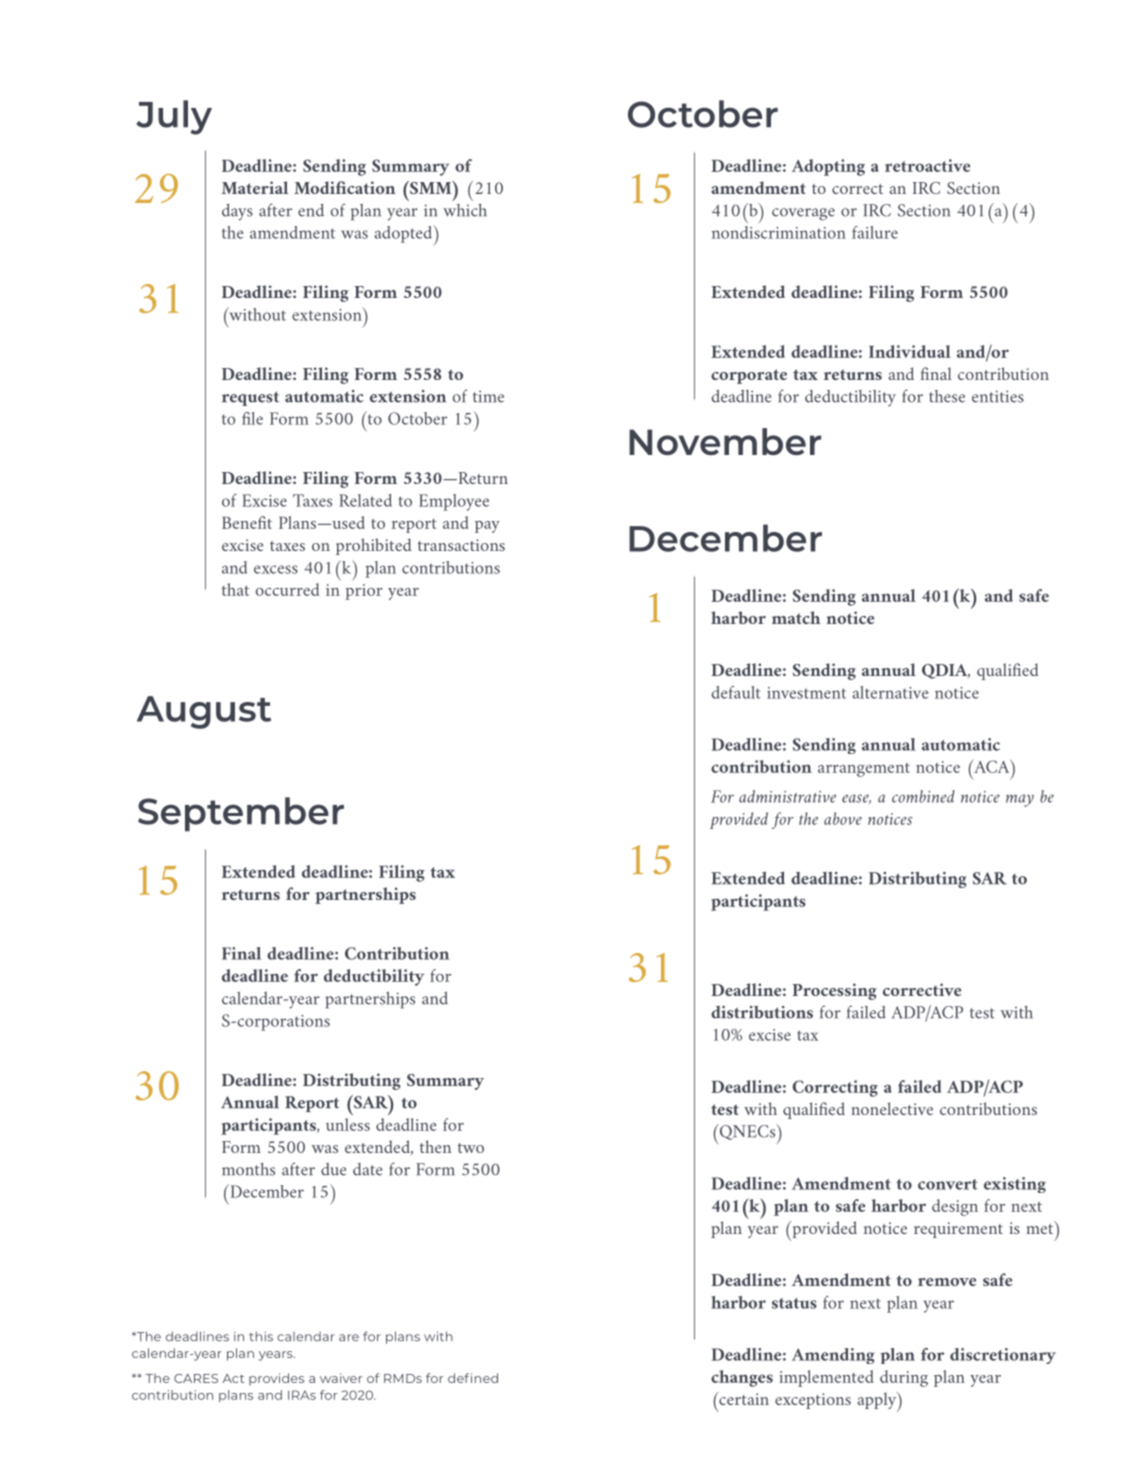 The width and height of the screenshot is (1138, 1473). Describe the element at coordinates (241, 814) in the screenshot. I see `September` at that location.
